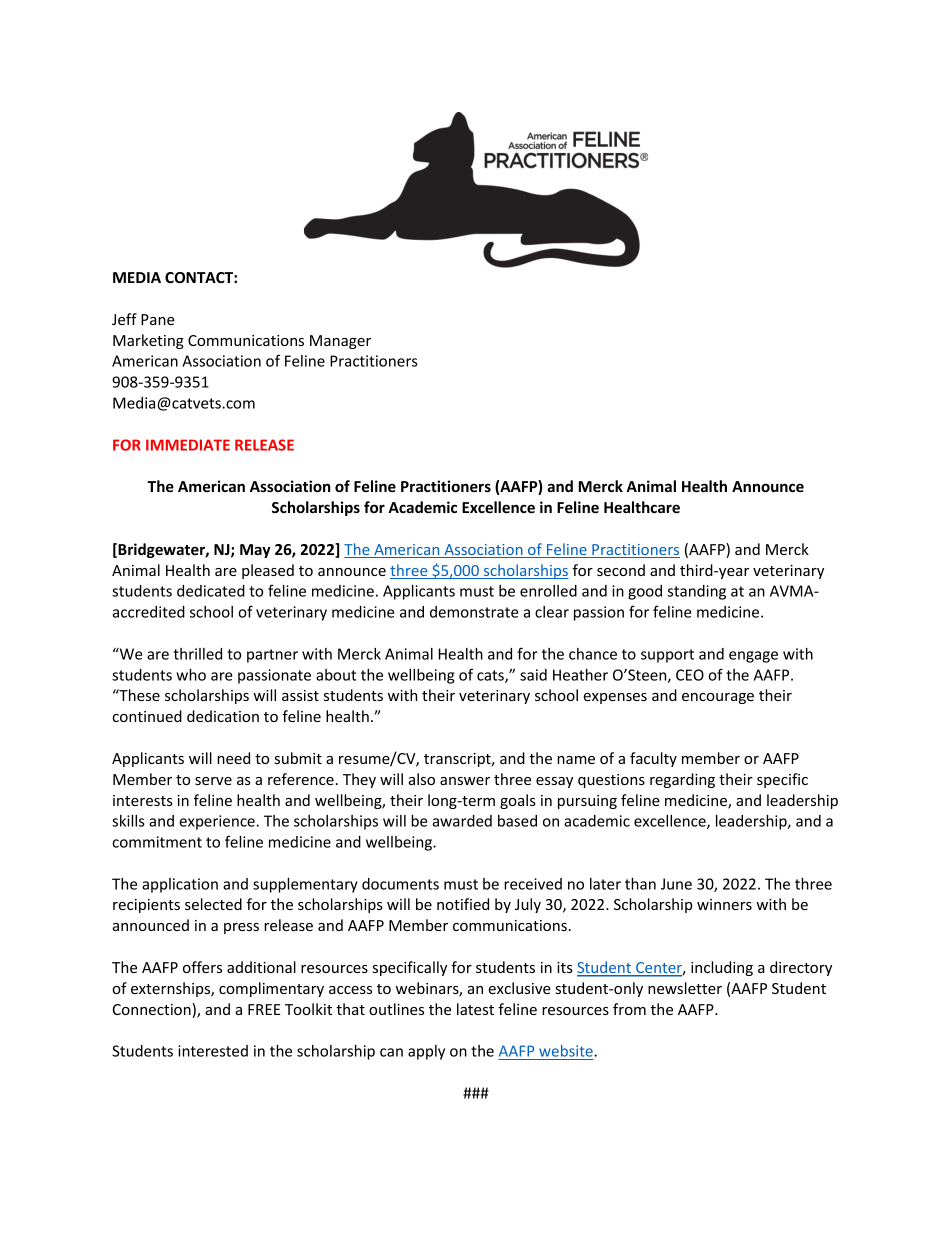  Describe the element at coordinates (621, 570) in the screenshot. I see `second` at that location.
